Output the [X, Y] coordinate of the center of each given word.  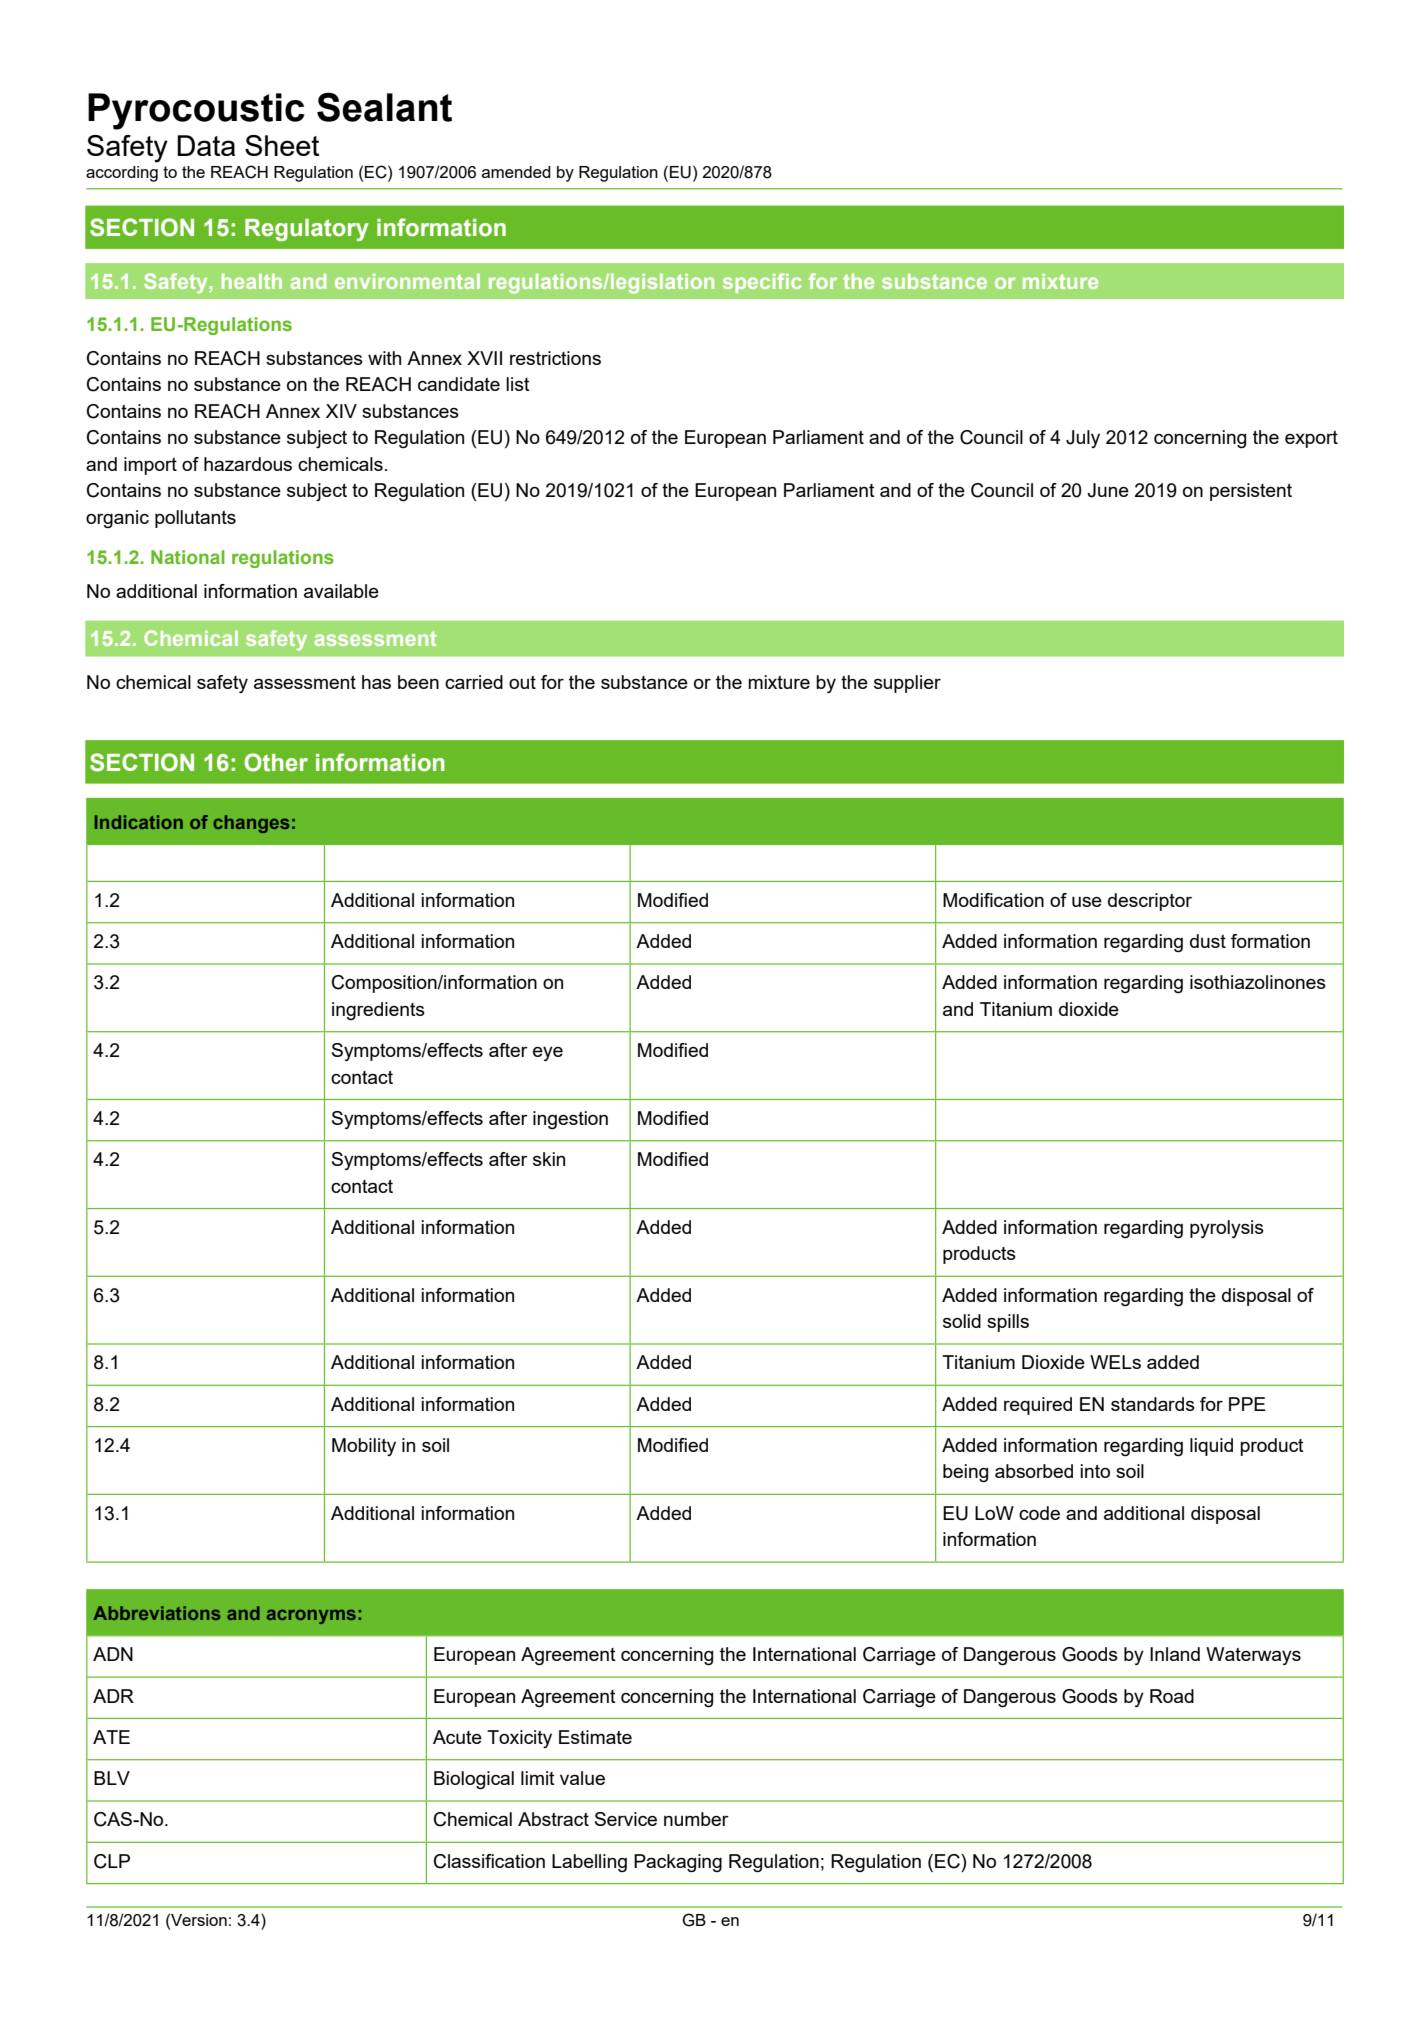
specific [762, 283]
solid [962, 1321]
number [696, 1819]
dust [1208, 941]
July [1083, 439]
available [341, 591]
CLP [112, 1861]
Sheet [282, 145]
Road [1172, 1696]
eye [548, 1053]
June [1108, 490]
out [522, 682]
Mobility [364, 1447]
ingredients [378, 1011]
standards [1153, 1404]
